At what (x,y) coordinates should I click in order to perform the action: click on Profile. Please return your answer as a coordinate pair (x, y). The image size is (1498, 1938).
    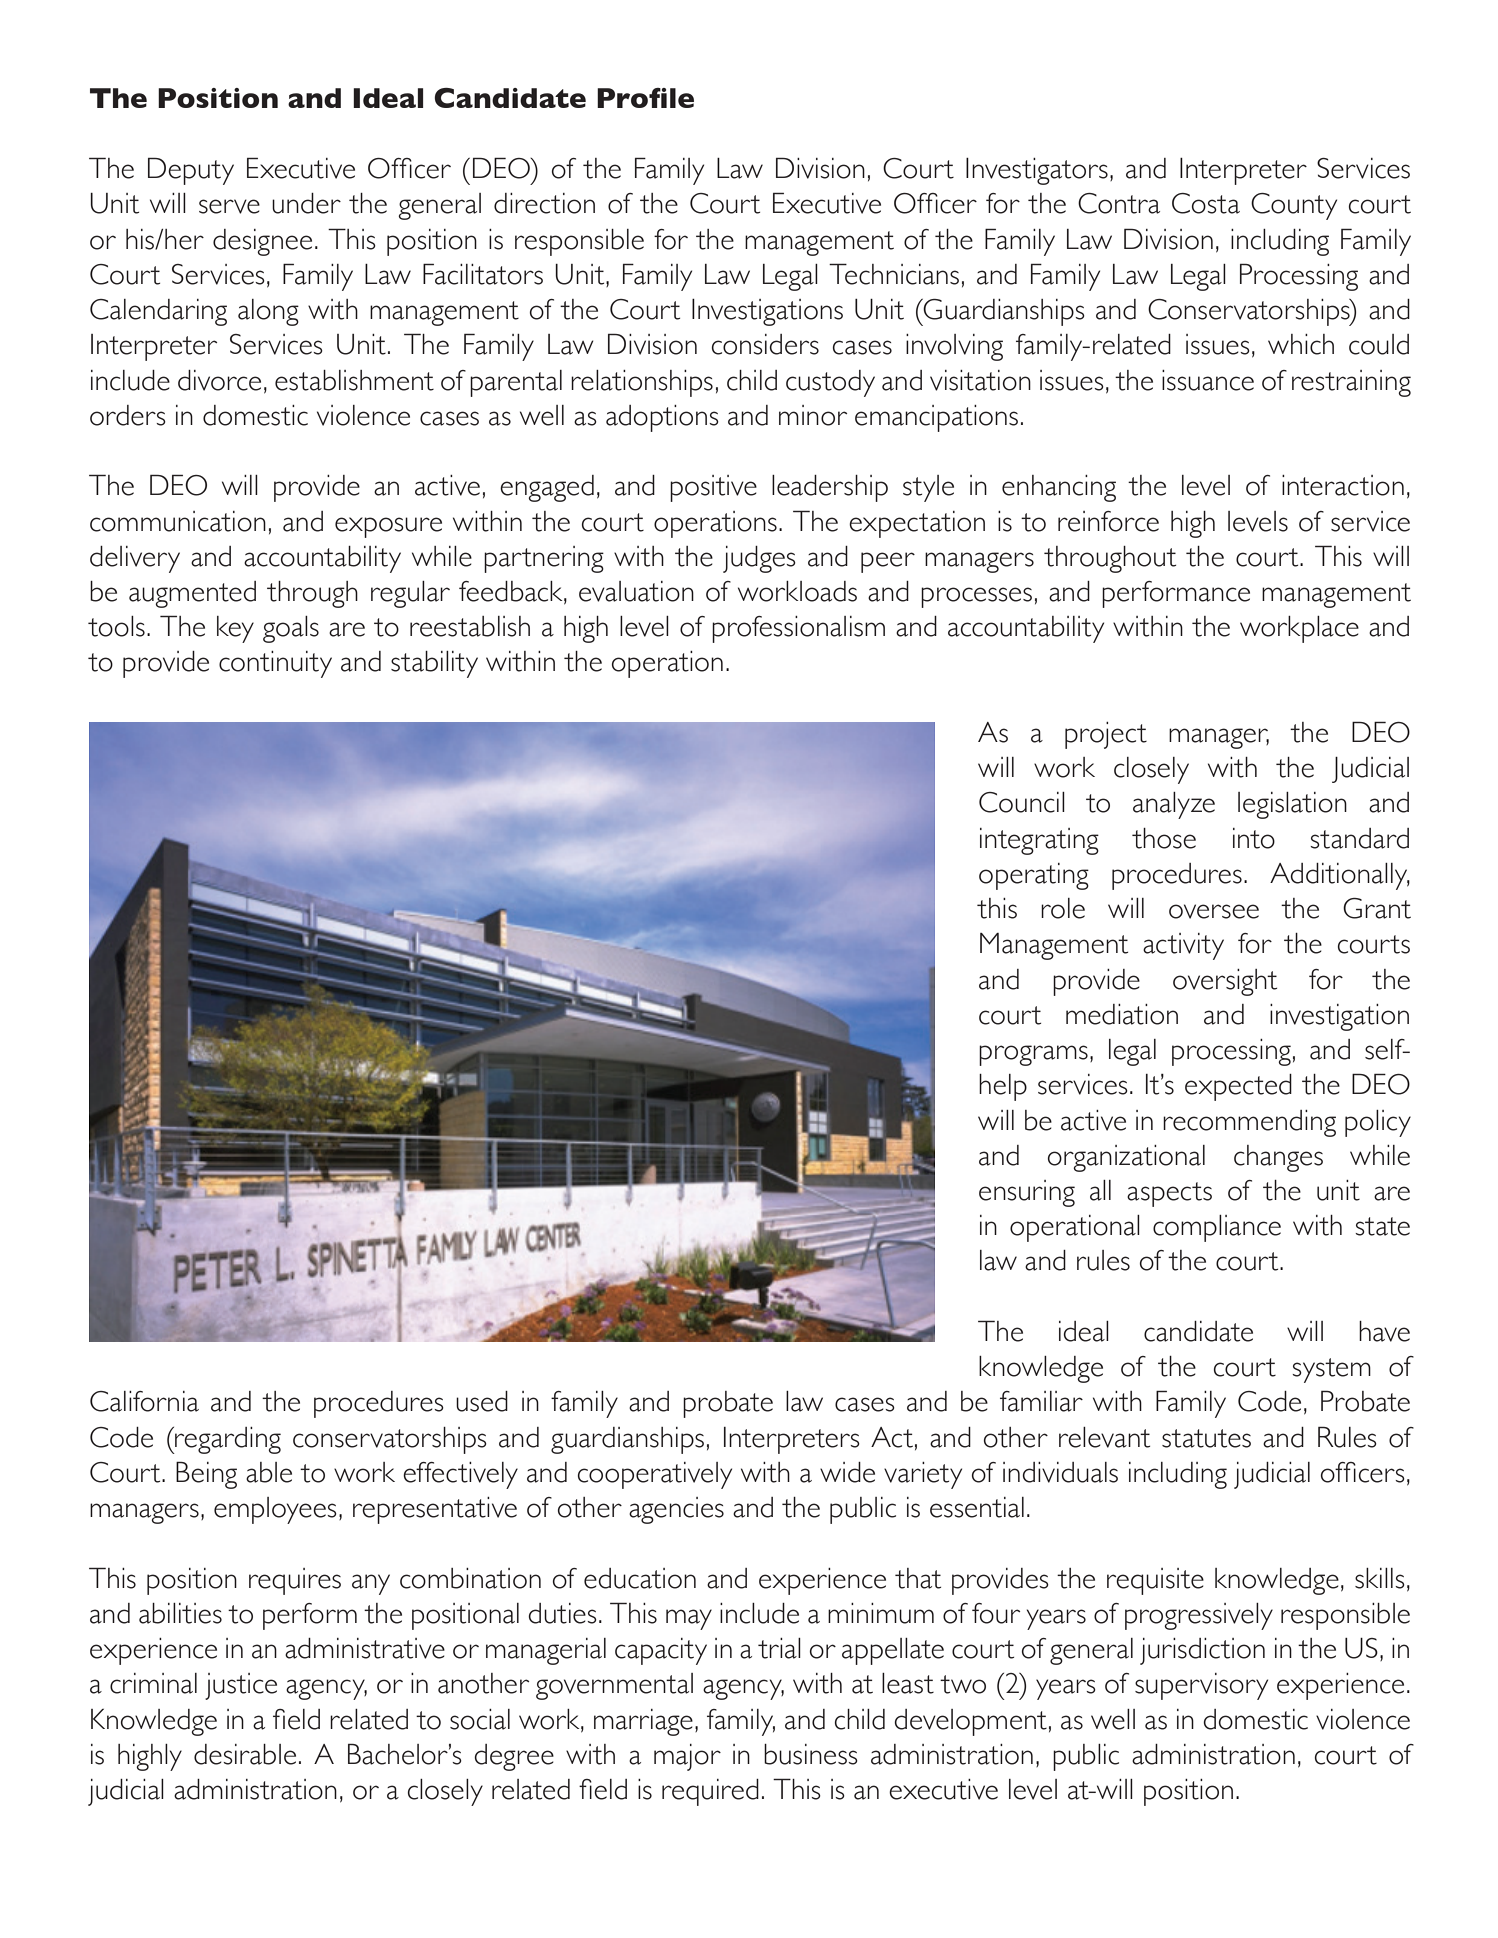
    Looking at the image, I should click on (645, 98).
